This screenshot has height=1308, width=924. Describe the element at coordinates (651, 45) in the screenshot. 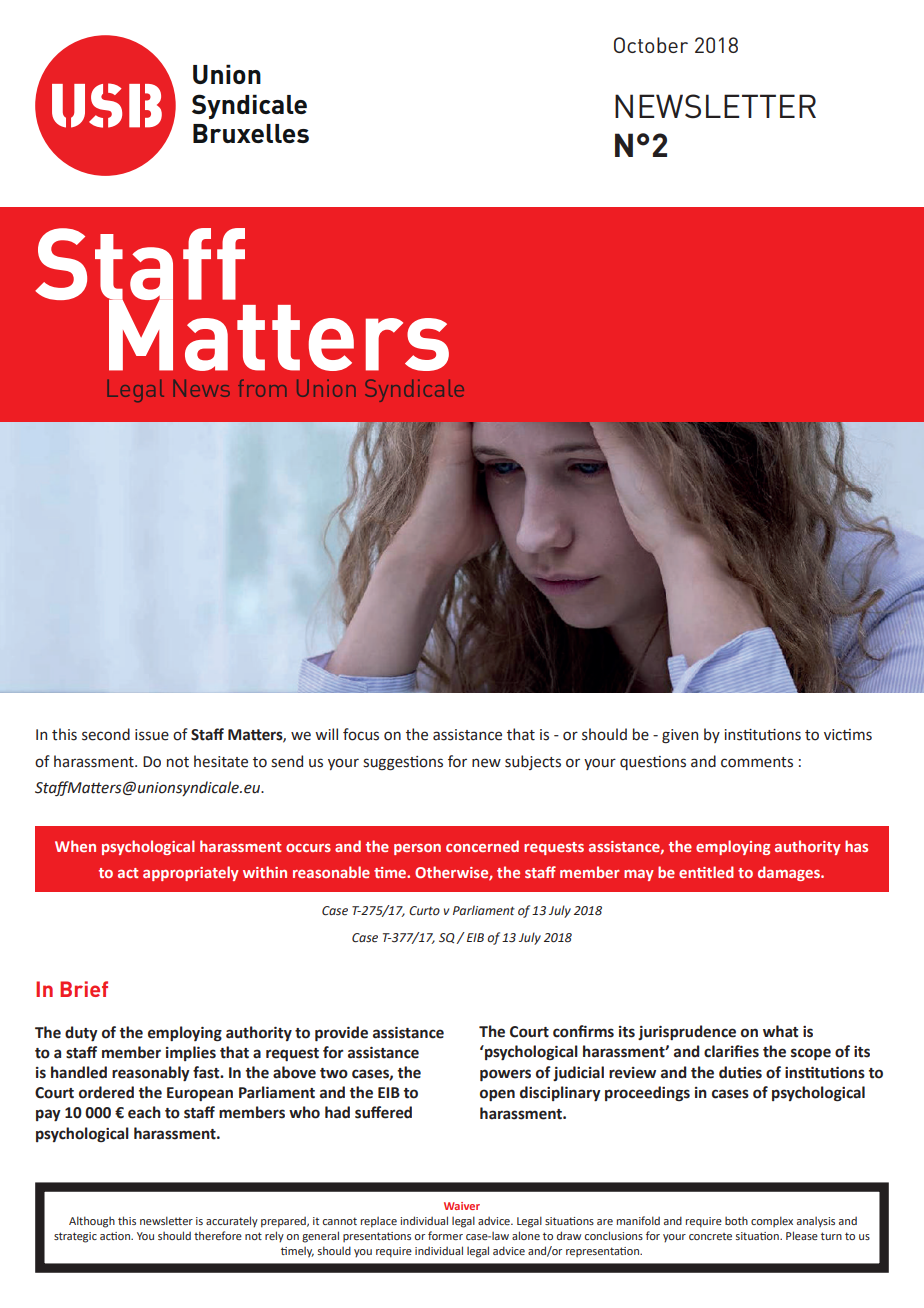

I see `October` at that location.
